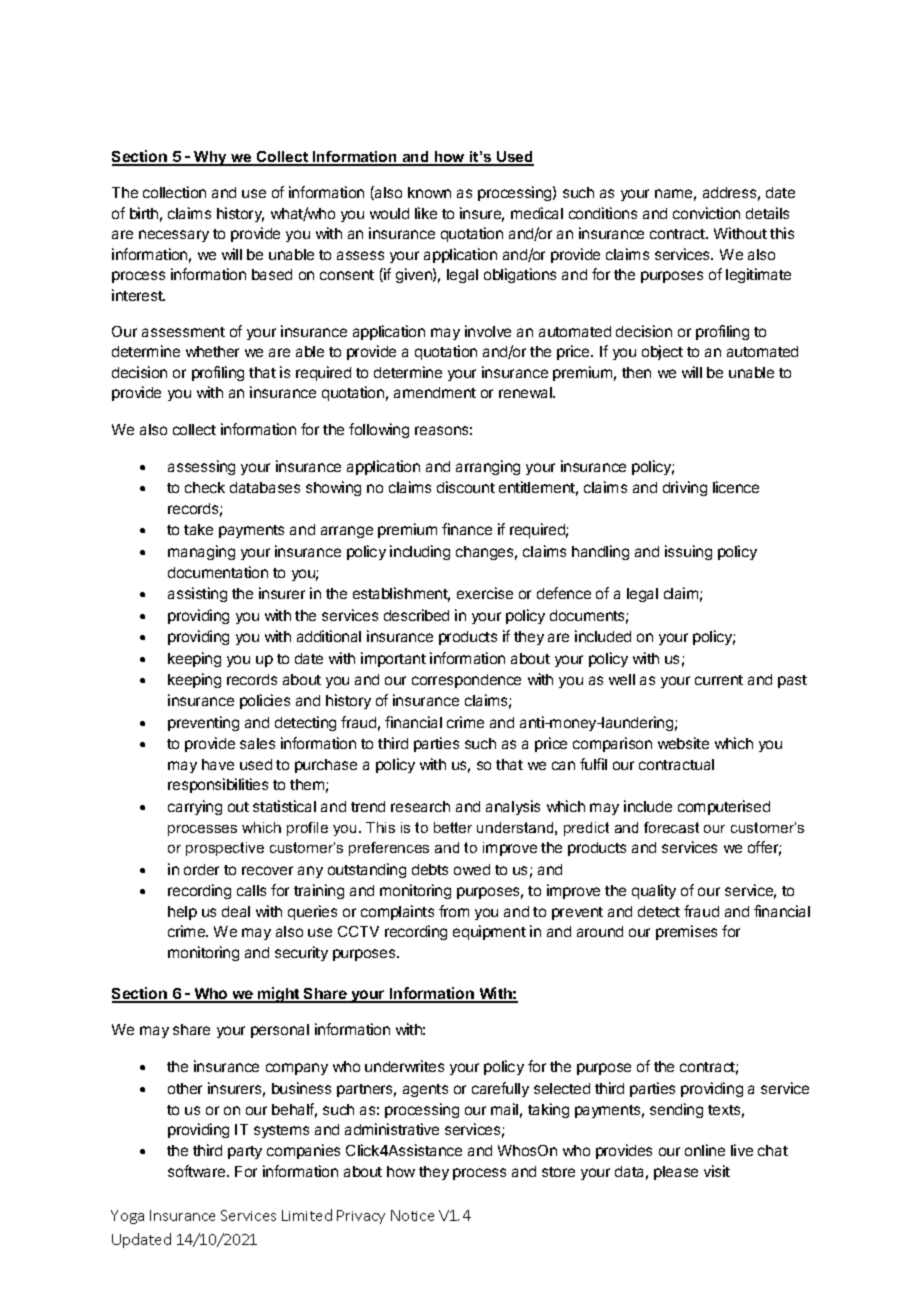  What do you see at coordinates (429, 192) in the document?
I see `known` at bounding box center [429, 192].
